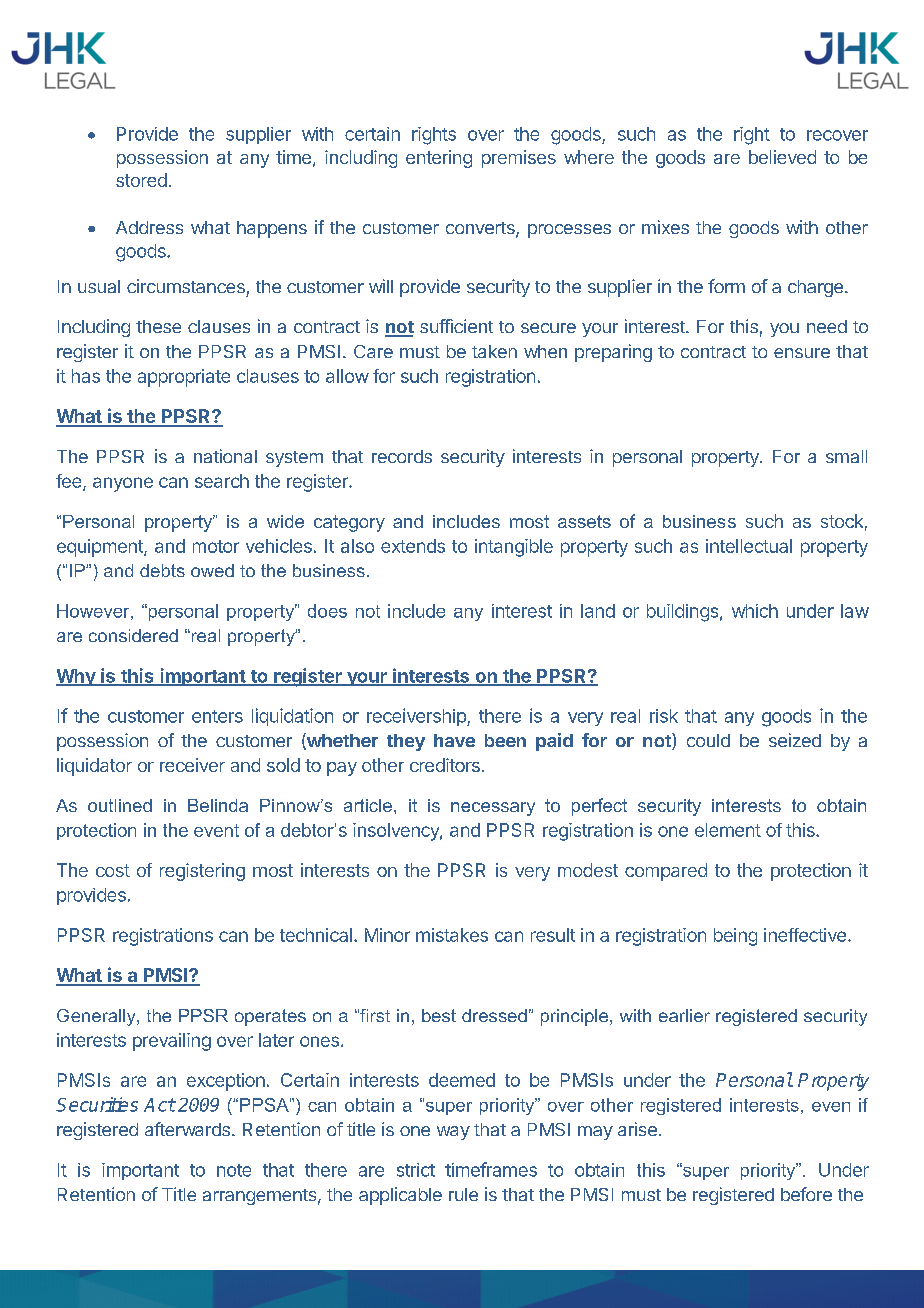 The image size is (924, 1308). Describe the element at coordinates (187, 1129) in the screenshot. I see `afterwards` at that location.
